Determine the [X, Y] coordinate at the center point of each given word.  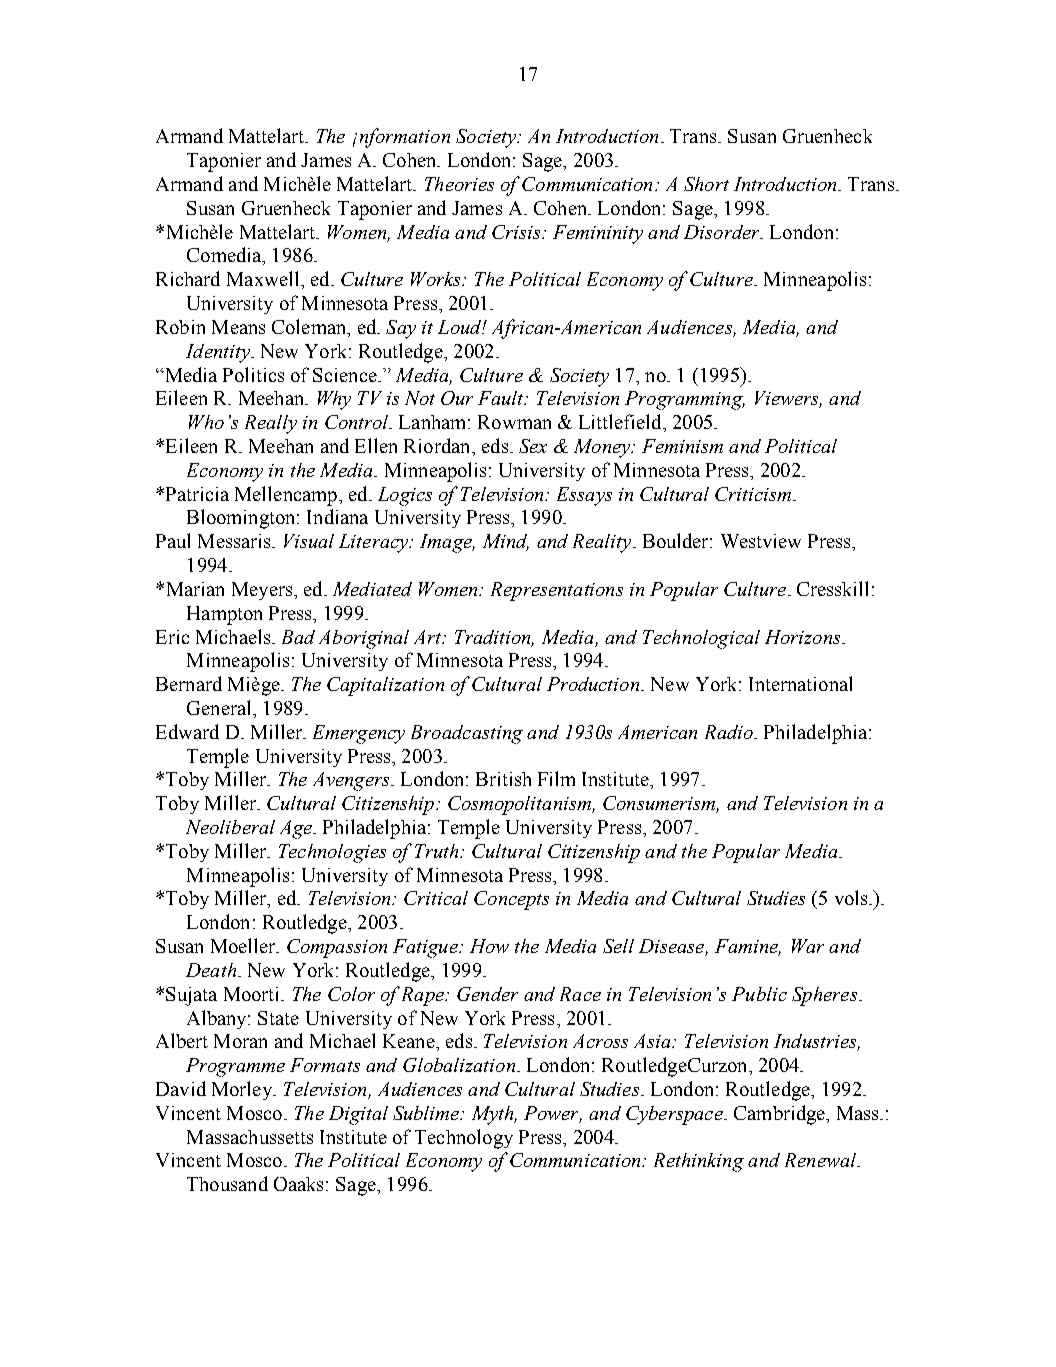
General [220, 707]
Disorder [723, 232]
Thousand [227, 1183]
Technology [464, 1139]
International [800, 683]
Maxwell [264, 278]
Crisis [517, 232]
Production [594, 684]
